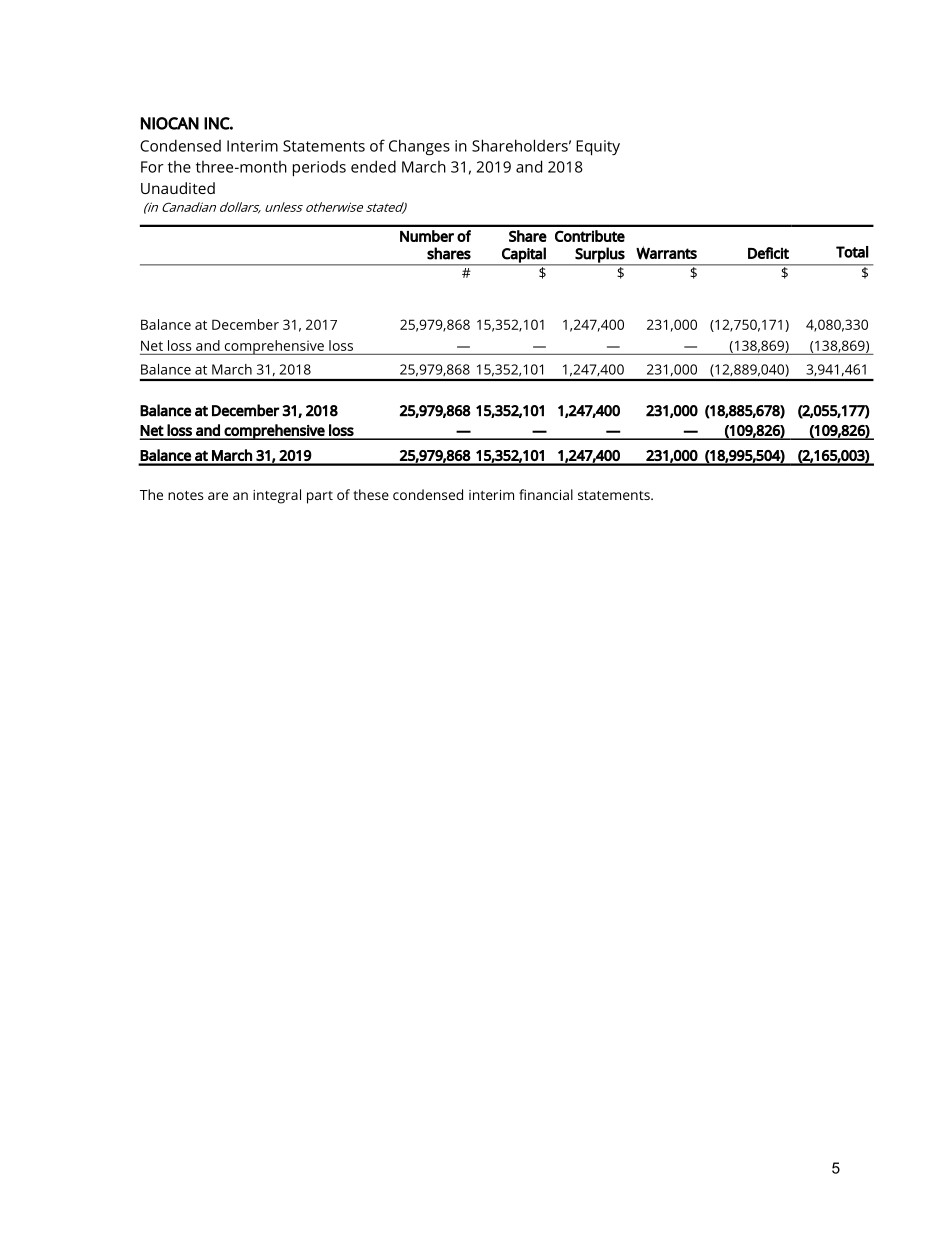 This image has width=952, height=1233. Describe the element at coordinates (185, 495) in the image. I see `notes` at that location.
